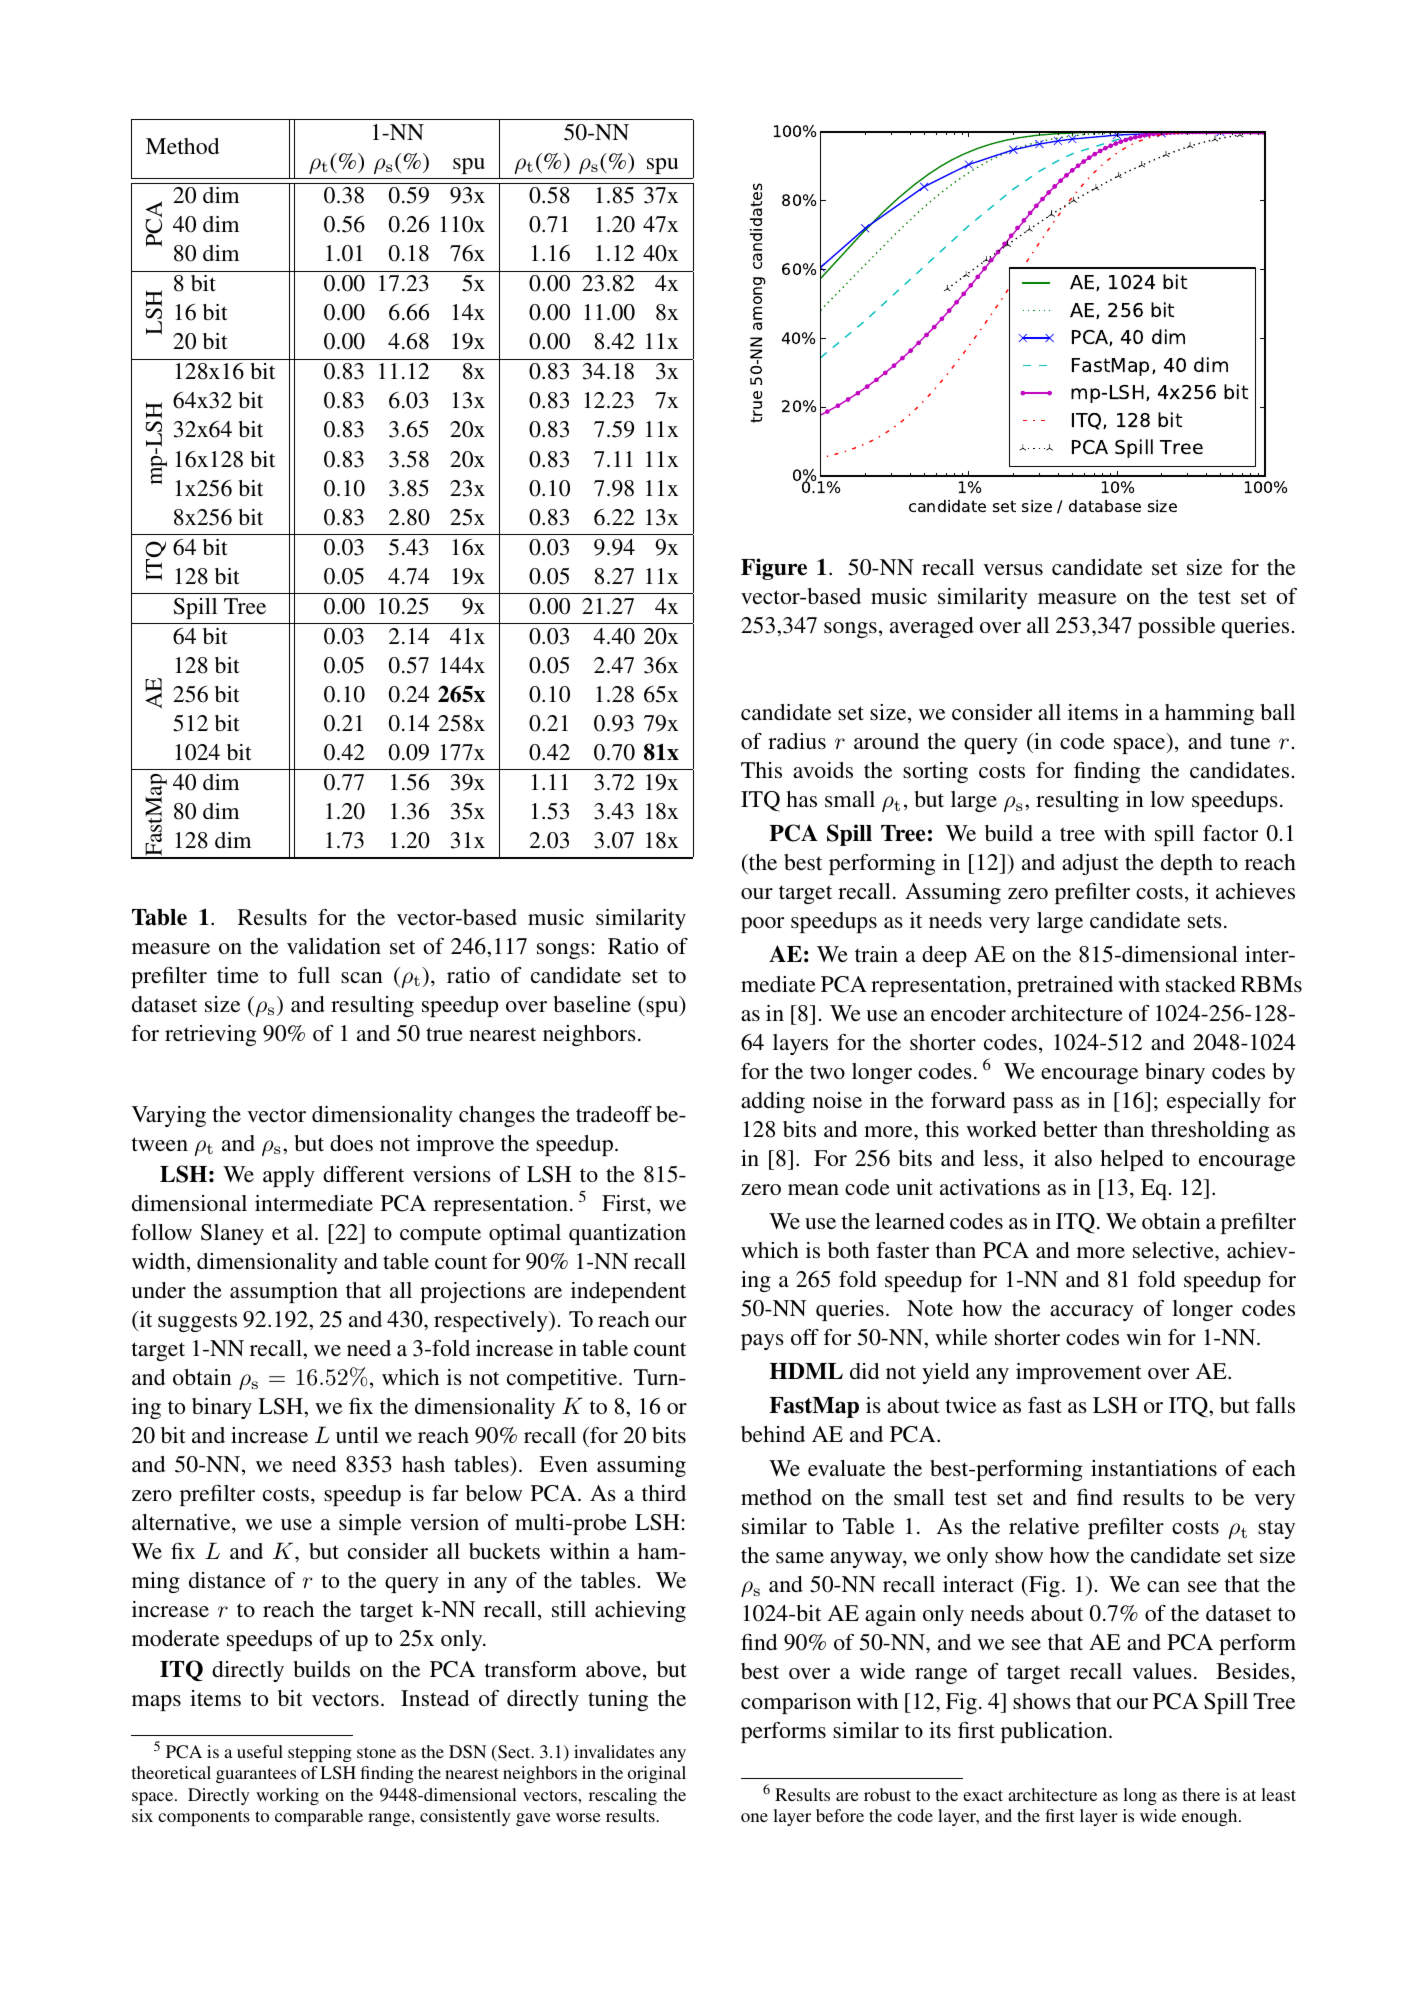  Describe the element at coordinates (1105, 506) in the document. I see `database` at that location.
